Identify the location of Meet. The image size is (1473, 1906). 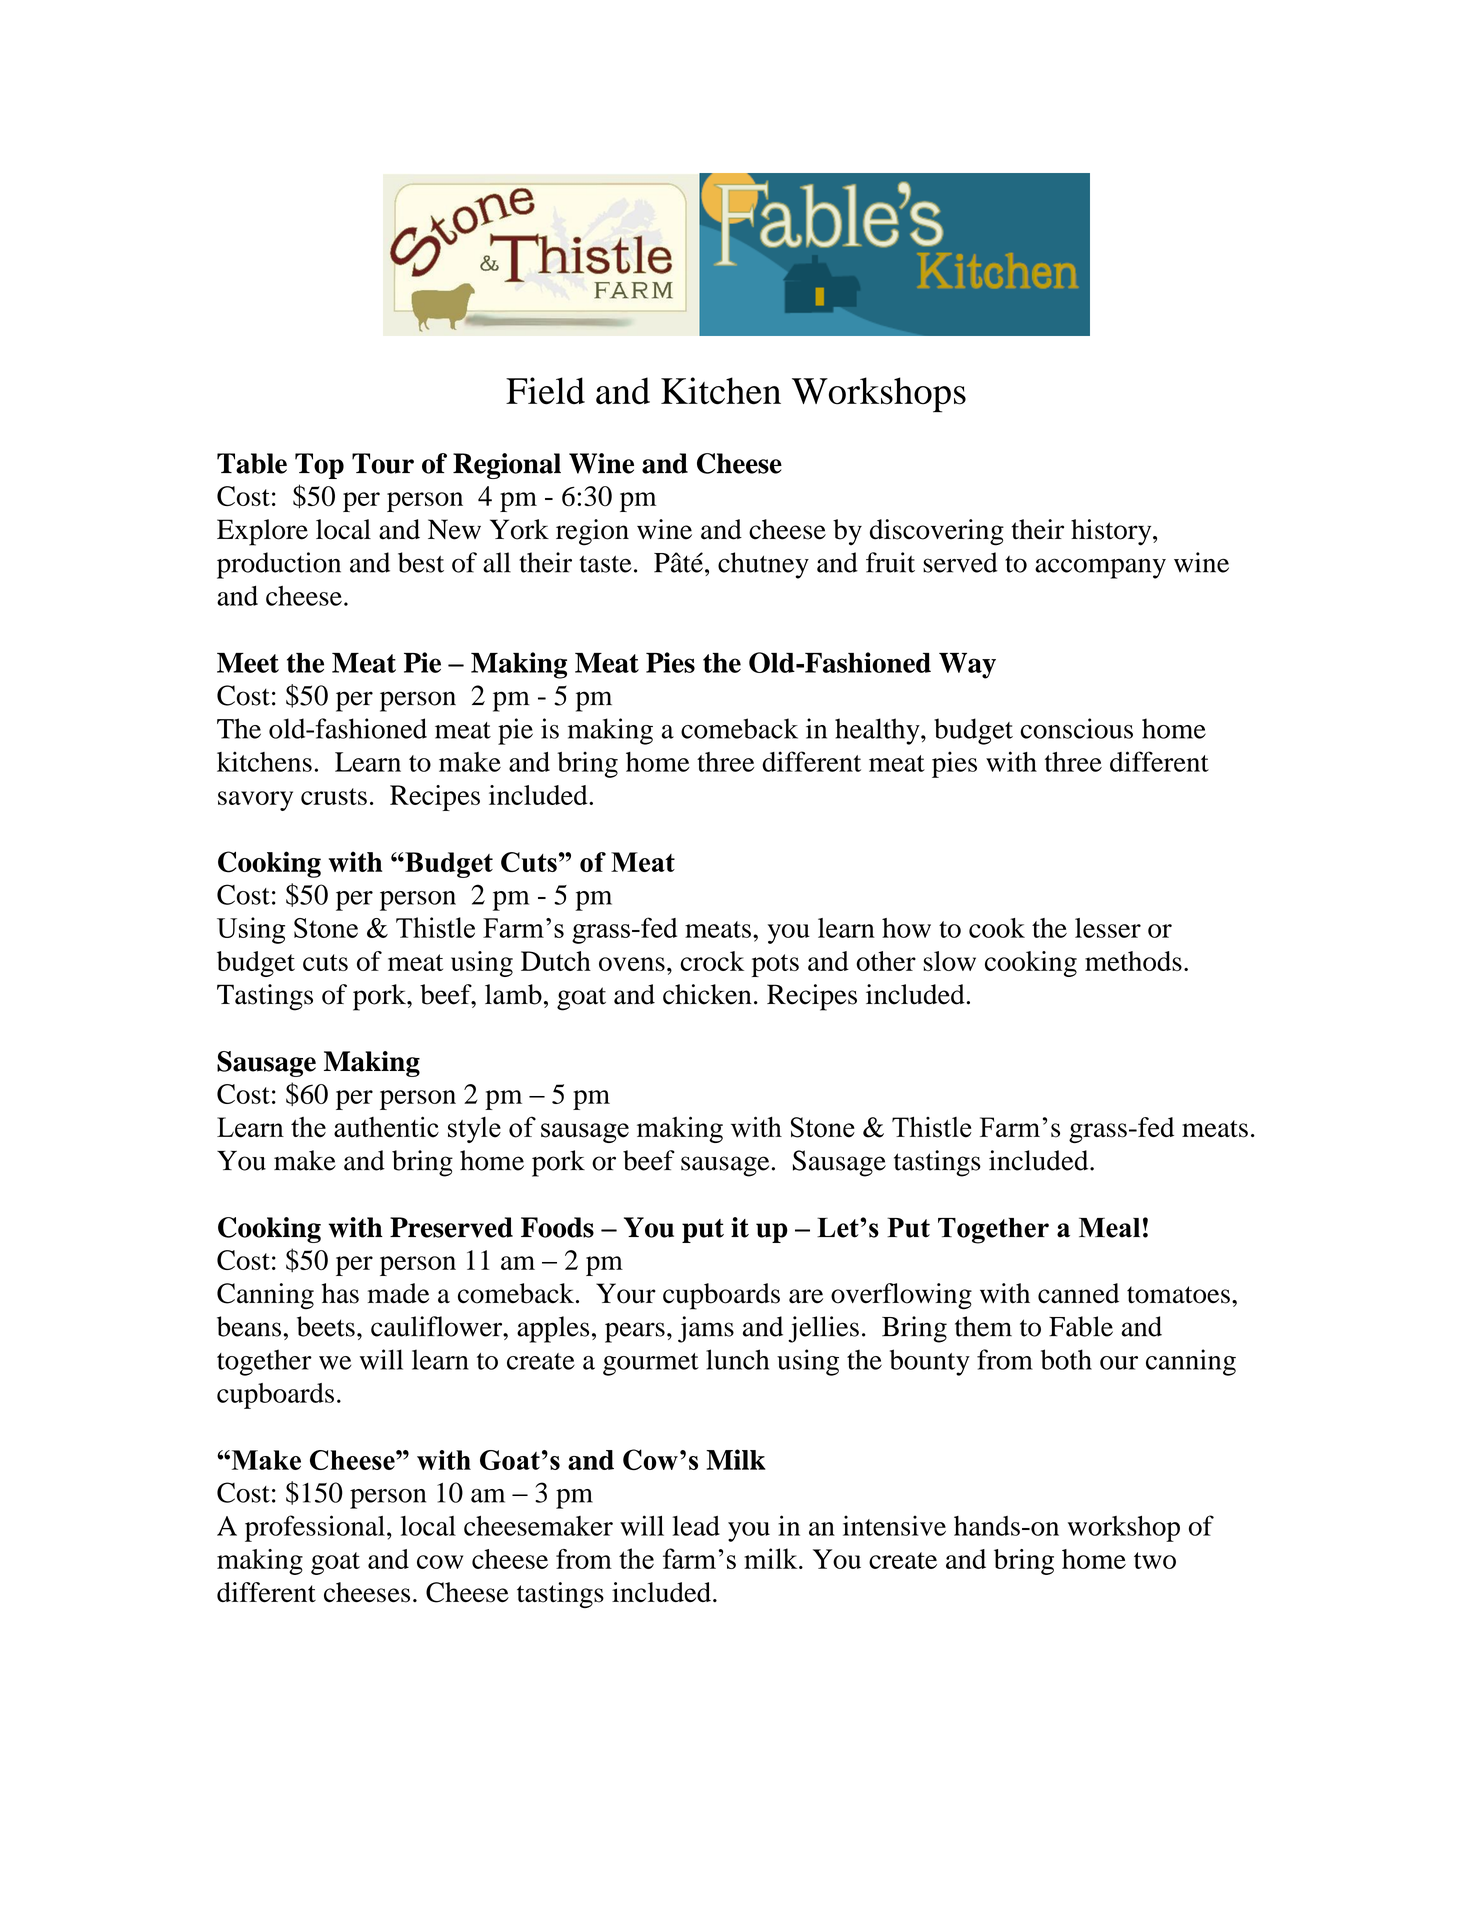
(248, 663).
